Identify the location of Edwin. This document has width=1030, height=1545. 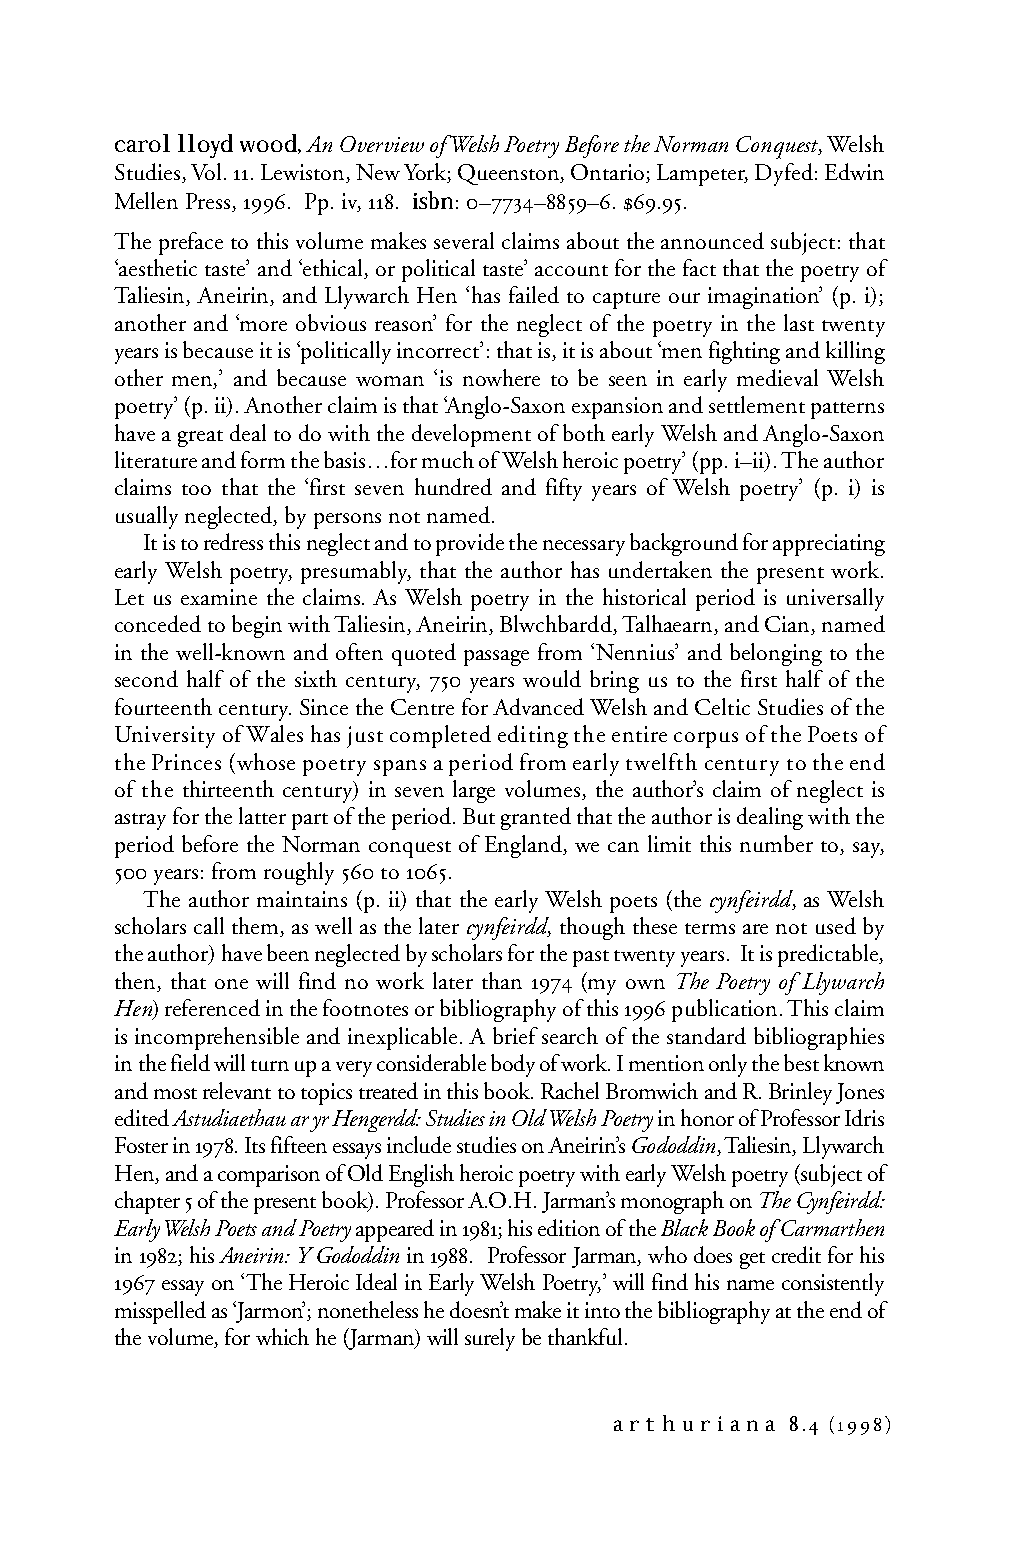
(854, 171).
